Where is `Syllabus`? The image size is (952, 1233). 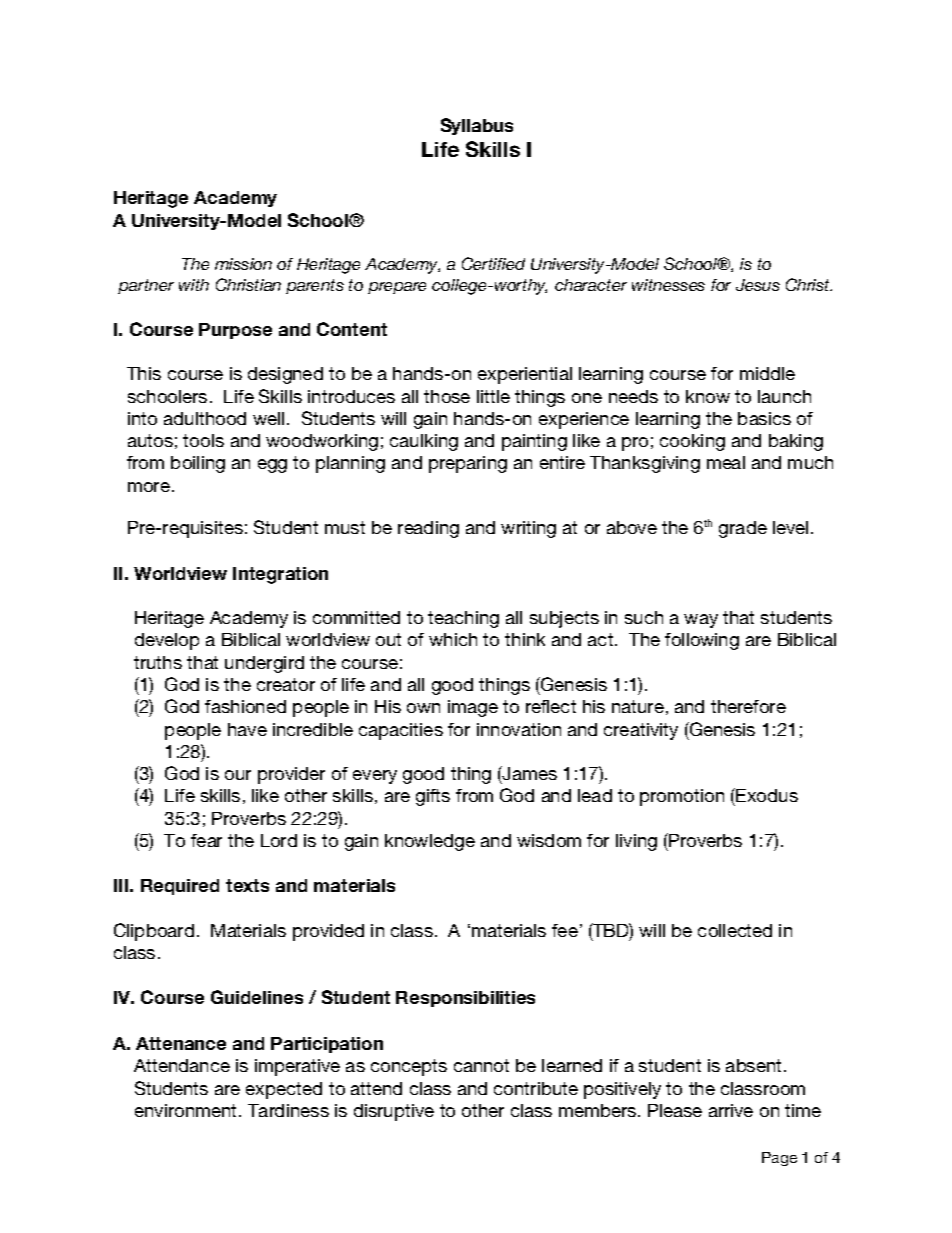
Syllabus is located at coordinates (477, 126).
